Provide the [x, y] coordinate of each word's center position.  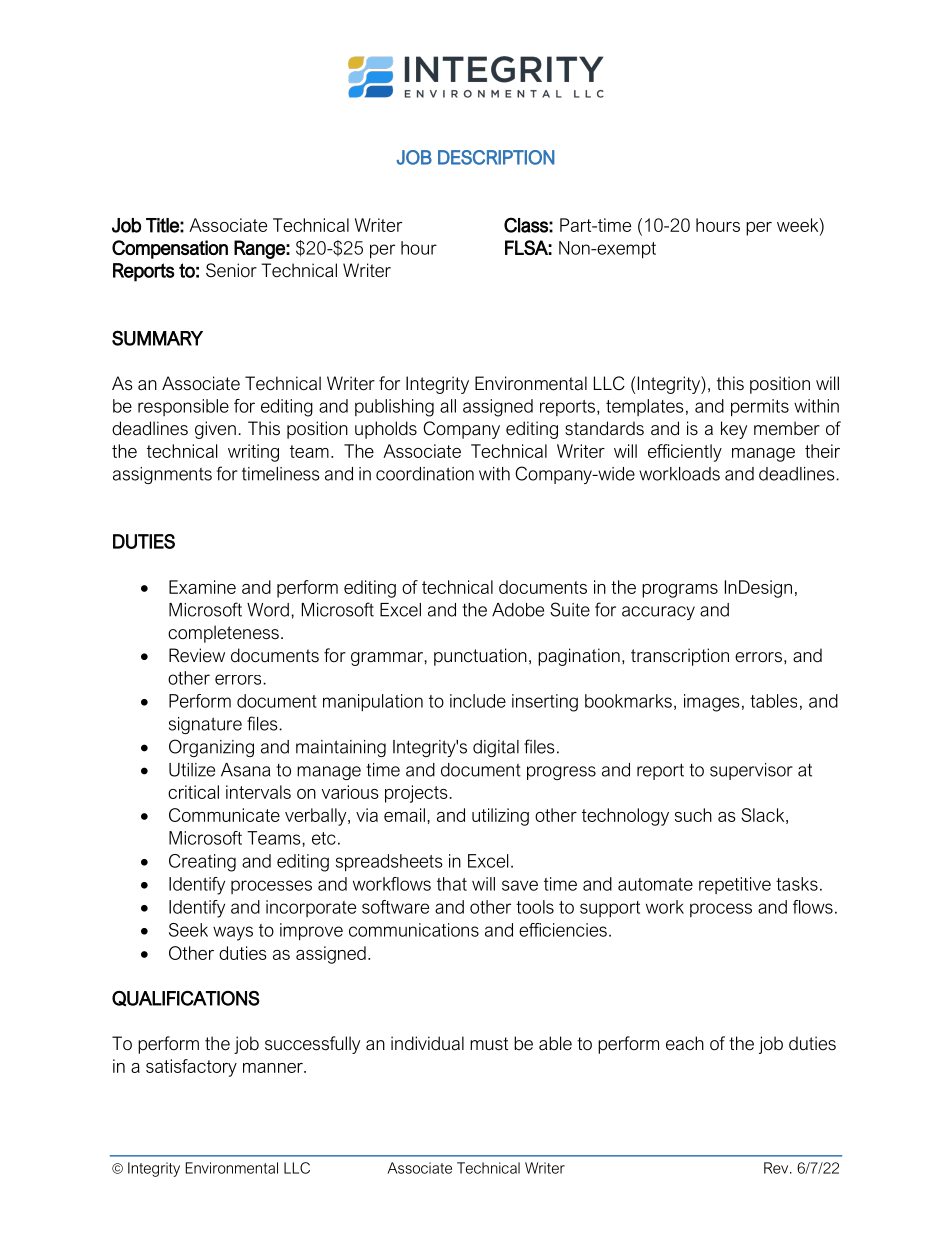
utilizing [500, 817]
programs [680, 591]
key [734, 430]
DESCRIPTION [496, 157]
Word [268, 610]
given [215, 430]
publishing [394, 408]
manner [274, 1068]
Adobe [518, 610]
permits [760, 408]
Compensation [170, 249]
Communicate [224, 815]
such [693, 815]
